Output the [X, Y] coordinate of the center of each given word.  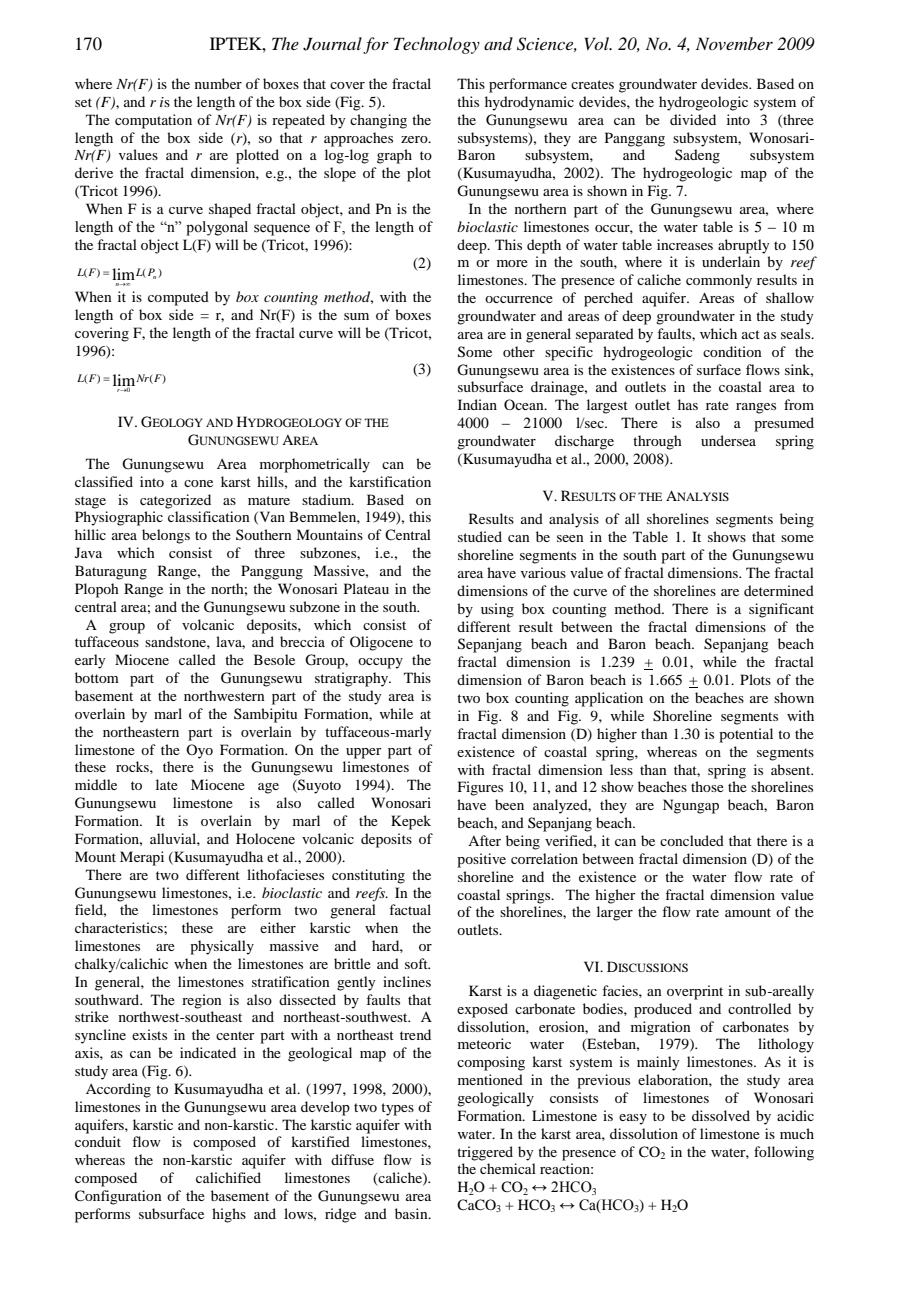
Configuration [118, 1197]
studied [480, 536]
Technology [437, 45]
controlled [759, 1008]
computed [178, 298]
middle [96, 784]
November [734, 43]
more [512, 263]
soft [417, 963]
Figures [480, 788]
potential [746, 735]
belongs [166, 536]
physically [222, 947]
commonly [719, 281]
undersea [728, 440]
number [218, 83]
